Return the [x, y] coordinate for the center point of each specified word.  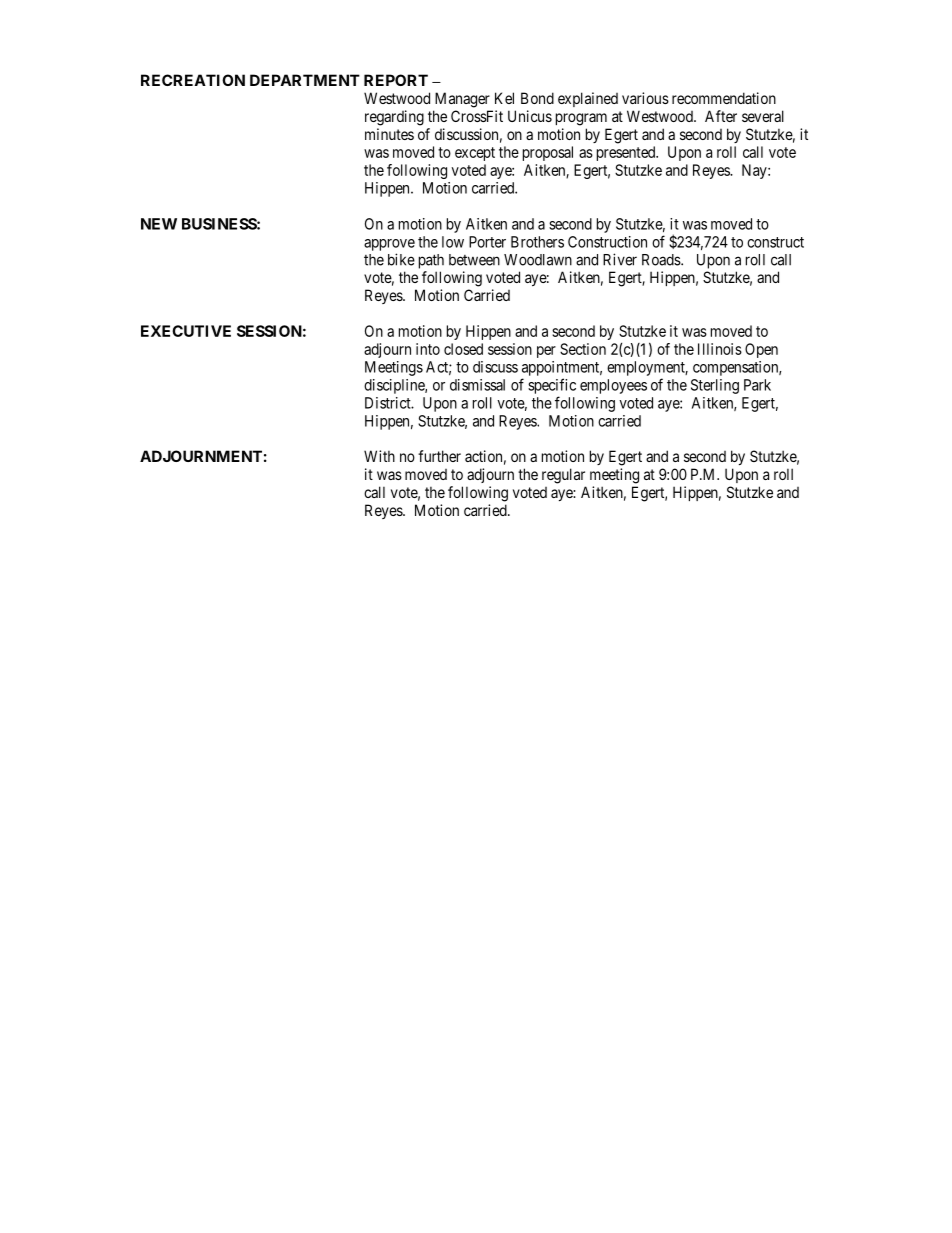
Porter [487, 242]
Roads [662, 260]
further [439, 456]
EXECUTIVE [186, 331]
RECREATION [193, 80]
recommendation [724, 98]
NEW [159, 224]
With [379, 456]
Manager [462, 100]
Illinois [720, 349]
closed [463, 349]
